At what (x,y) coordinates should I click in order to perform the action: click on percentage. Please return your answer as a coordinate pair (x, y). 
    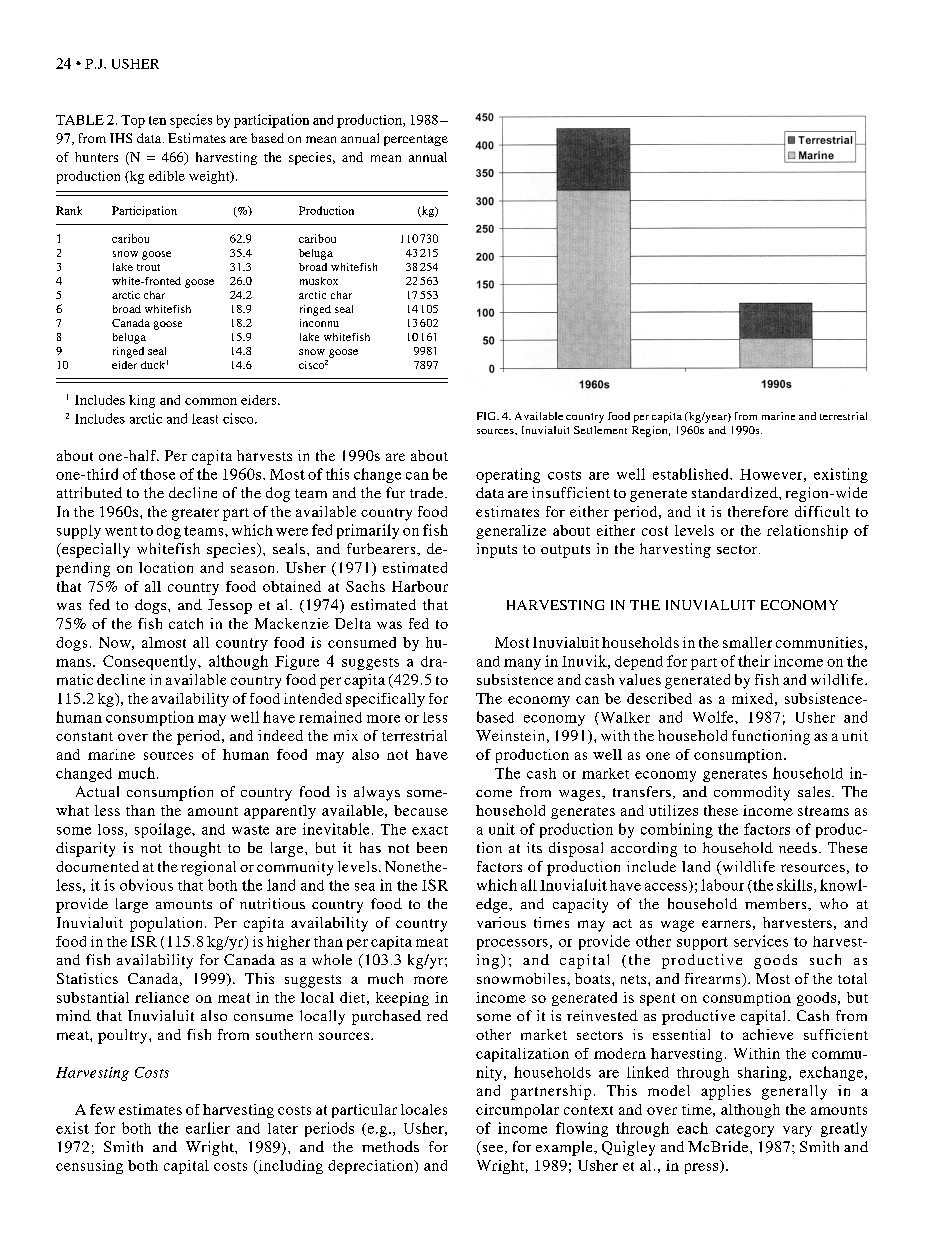
    Looking at the image, I should click on (416, 140).
